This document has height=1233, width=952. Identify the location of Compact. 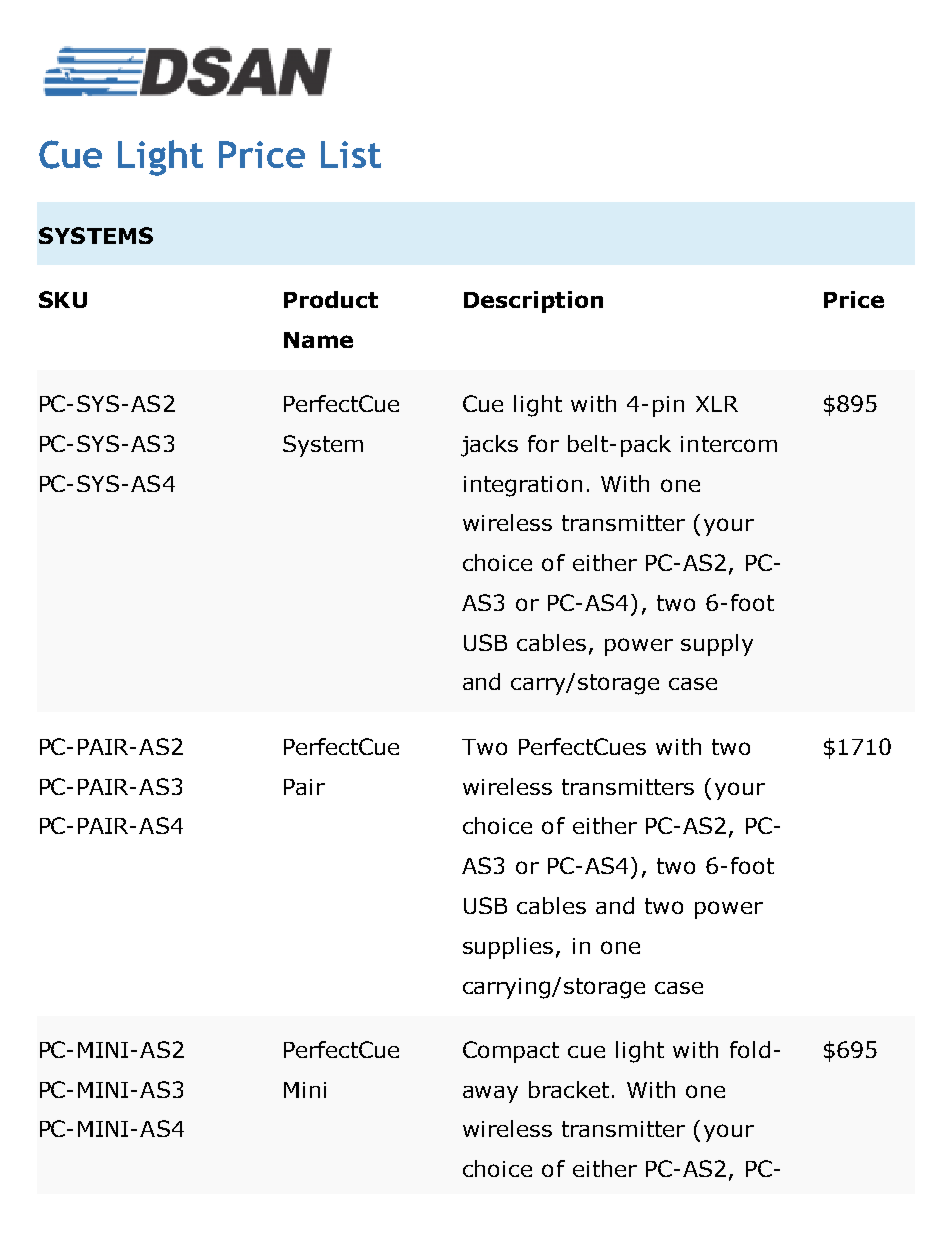
(511, 1052).
